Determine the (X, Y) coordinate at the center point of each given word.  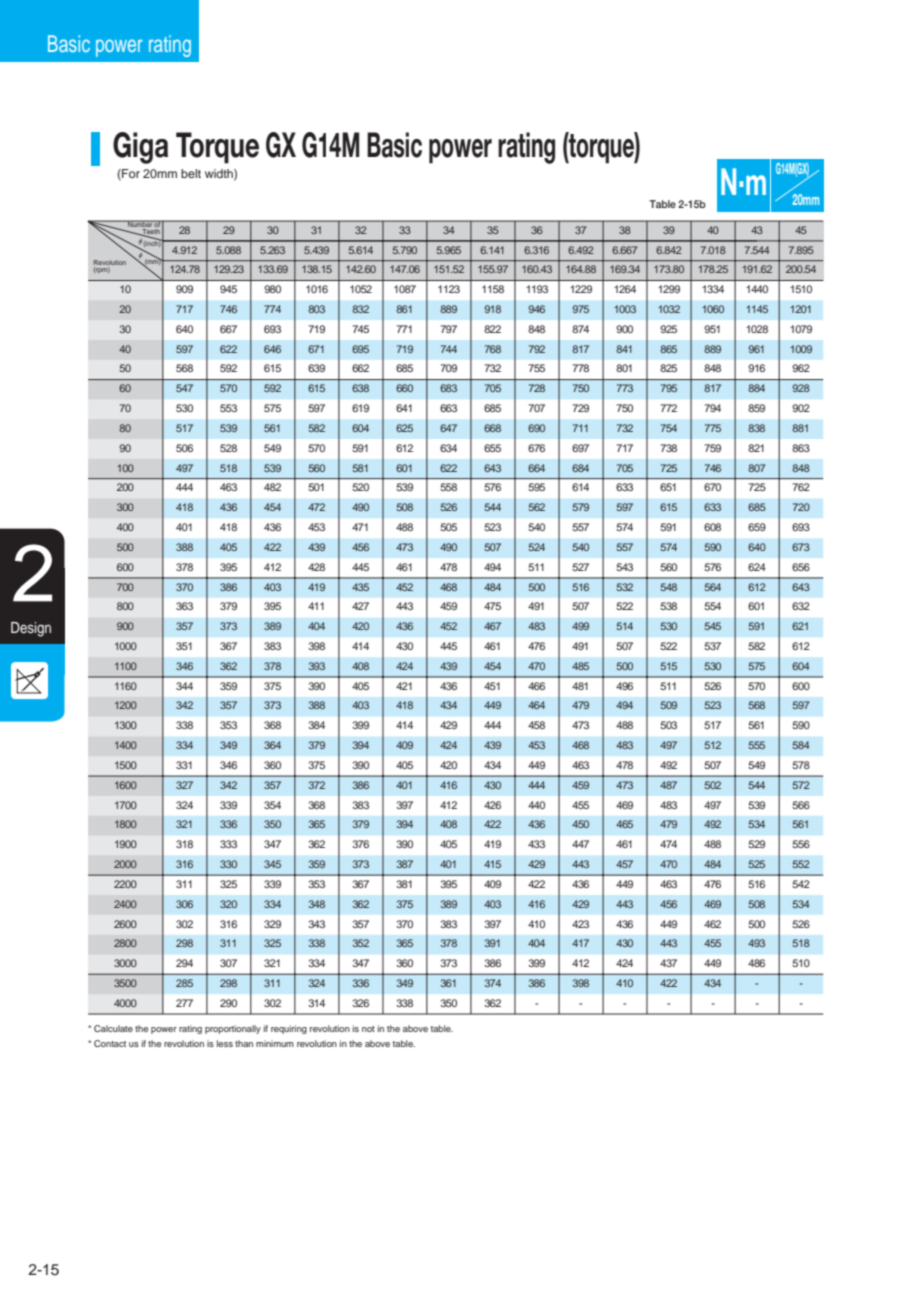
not (368, 1029)
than (244, 1043)
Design (31, 629)
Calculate (113, 1028)
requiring (289, 1029)
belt (191, 173)
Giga (140, 148)
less (225, 1043)
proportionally (233, 1029)
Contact (110, 1043)
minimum (275, 1043)
